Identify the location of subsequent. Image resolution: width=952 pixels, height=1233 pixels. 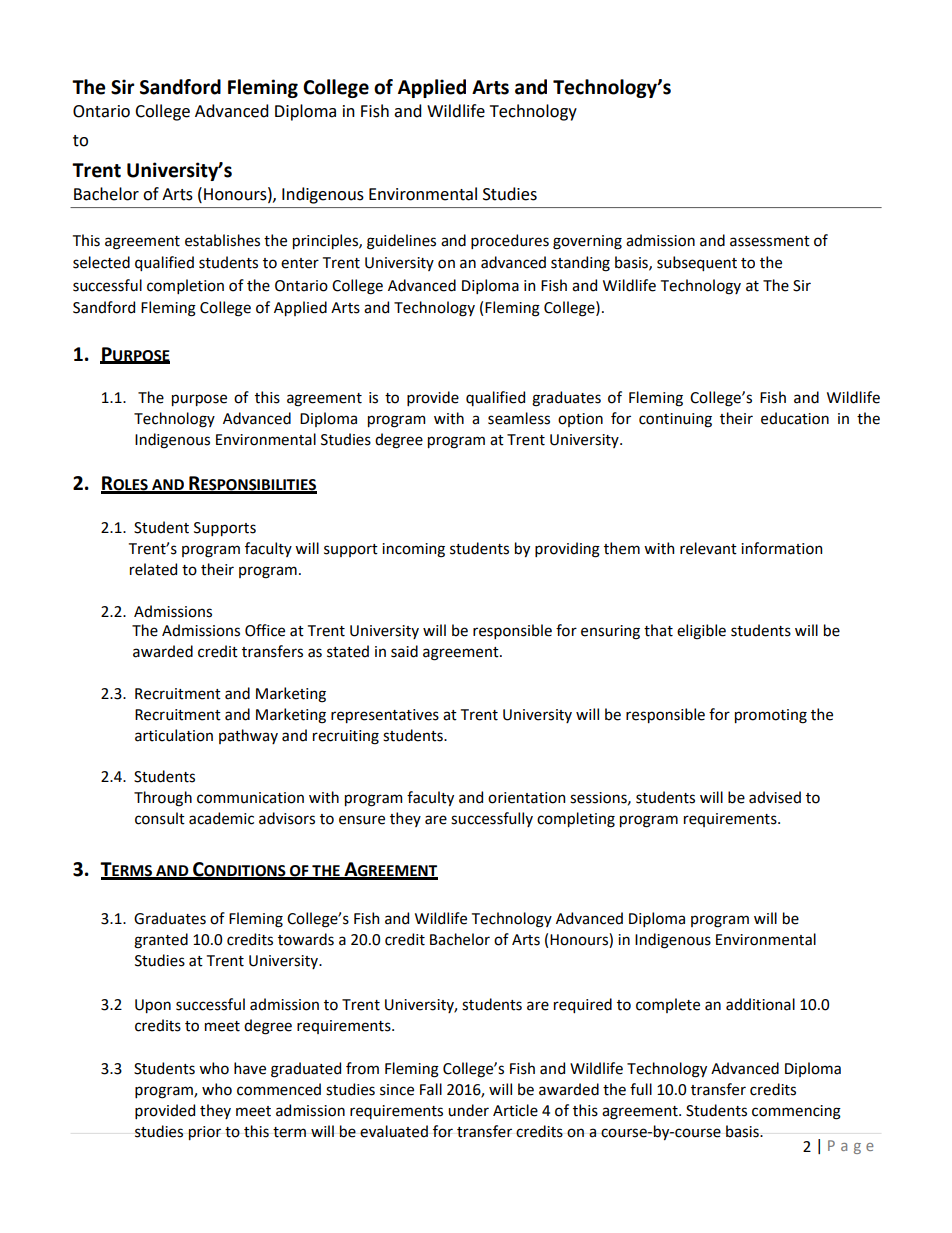
(697, 263).
